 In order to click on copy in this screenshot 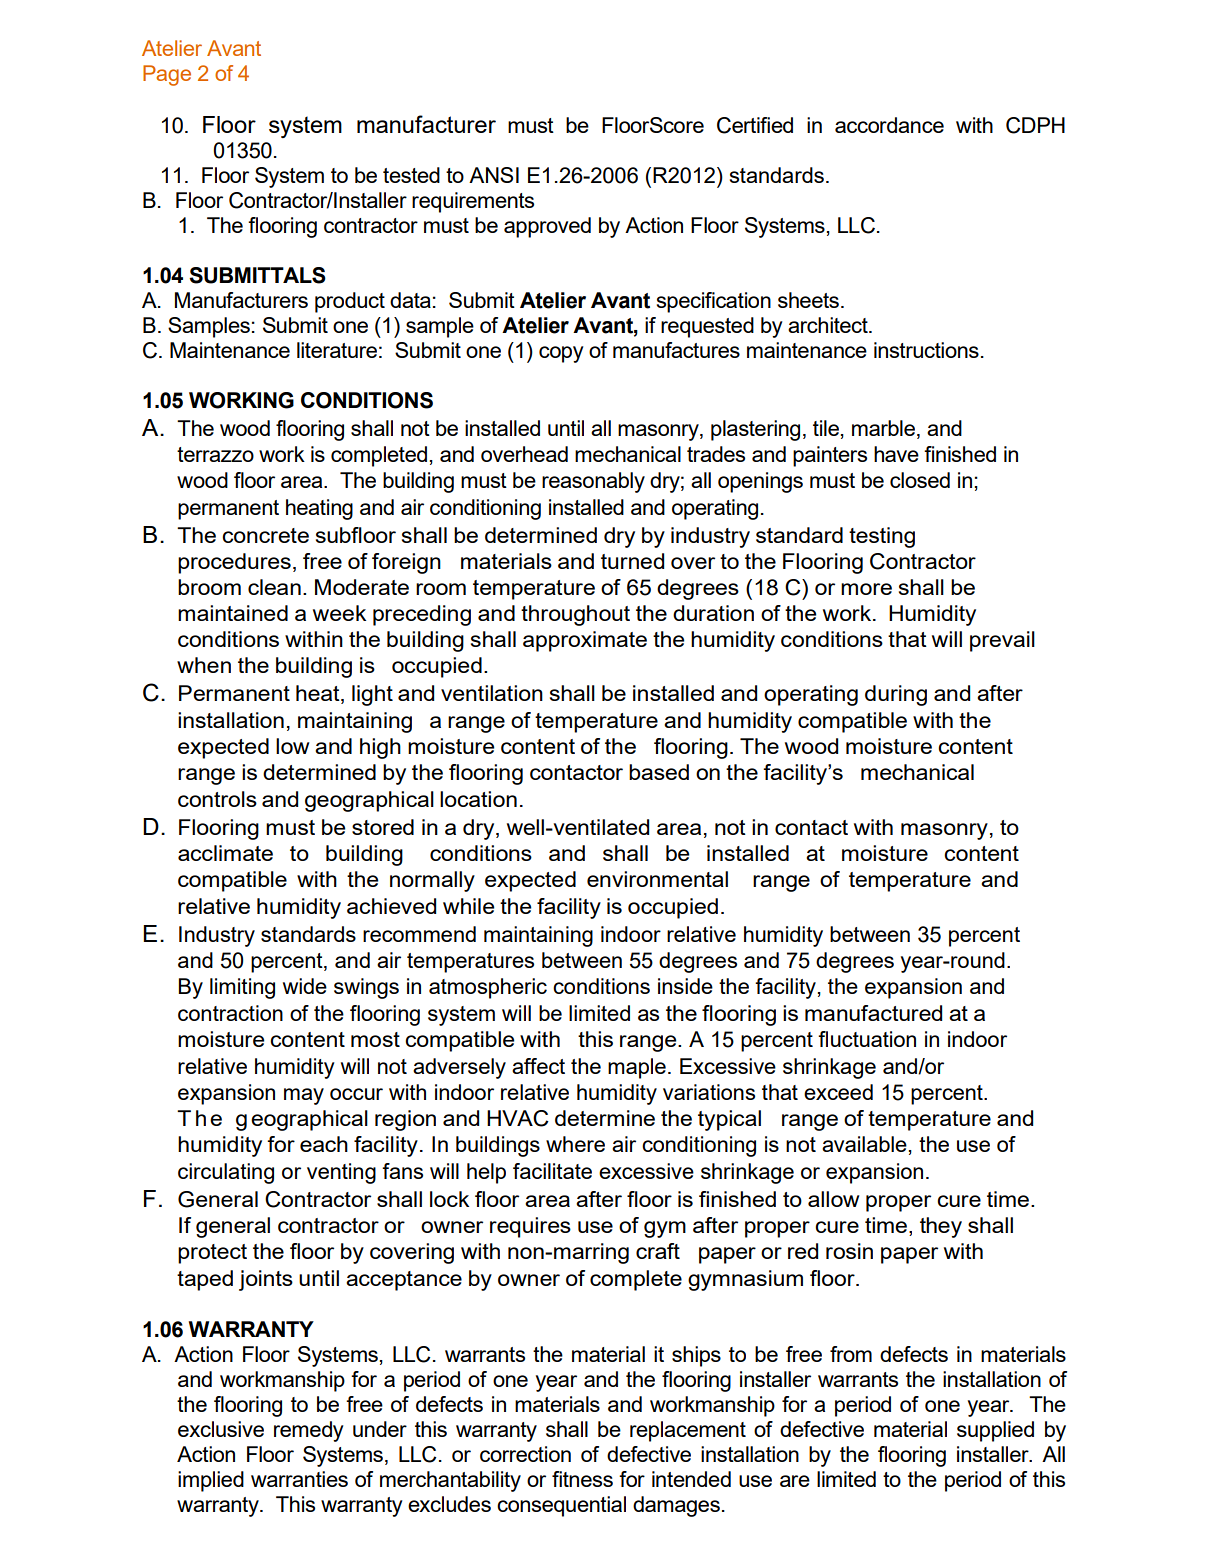, I will do `click(561, 354)`.
